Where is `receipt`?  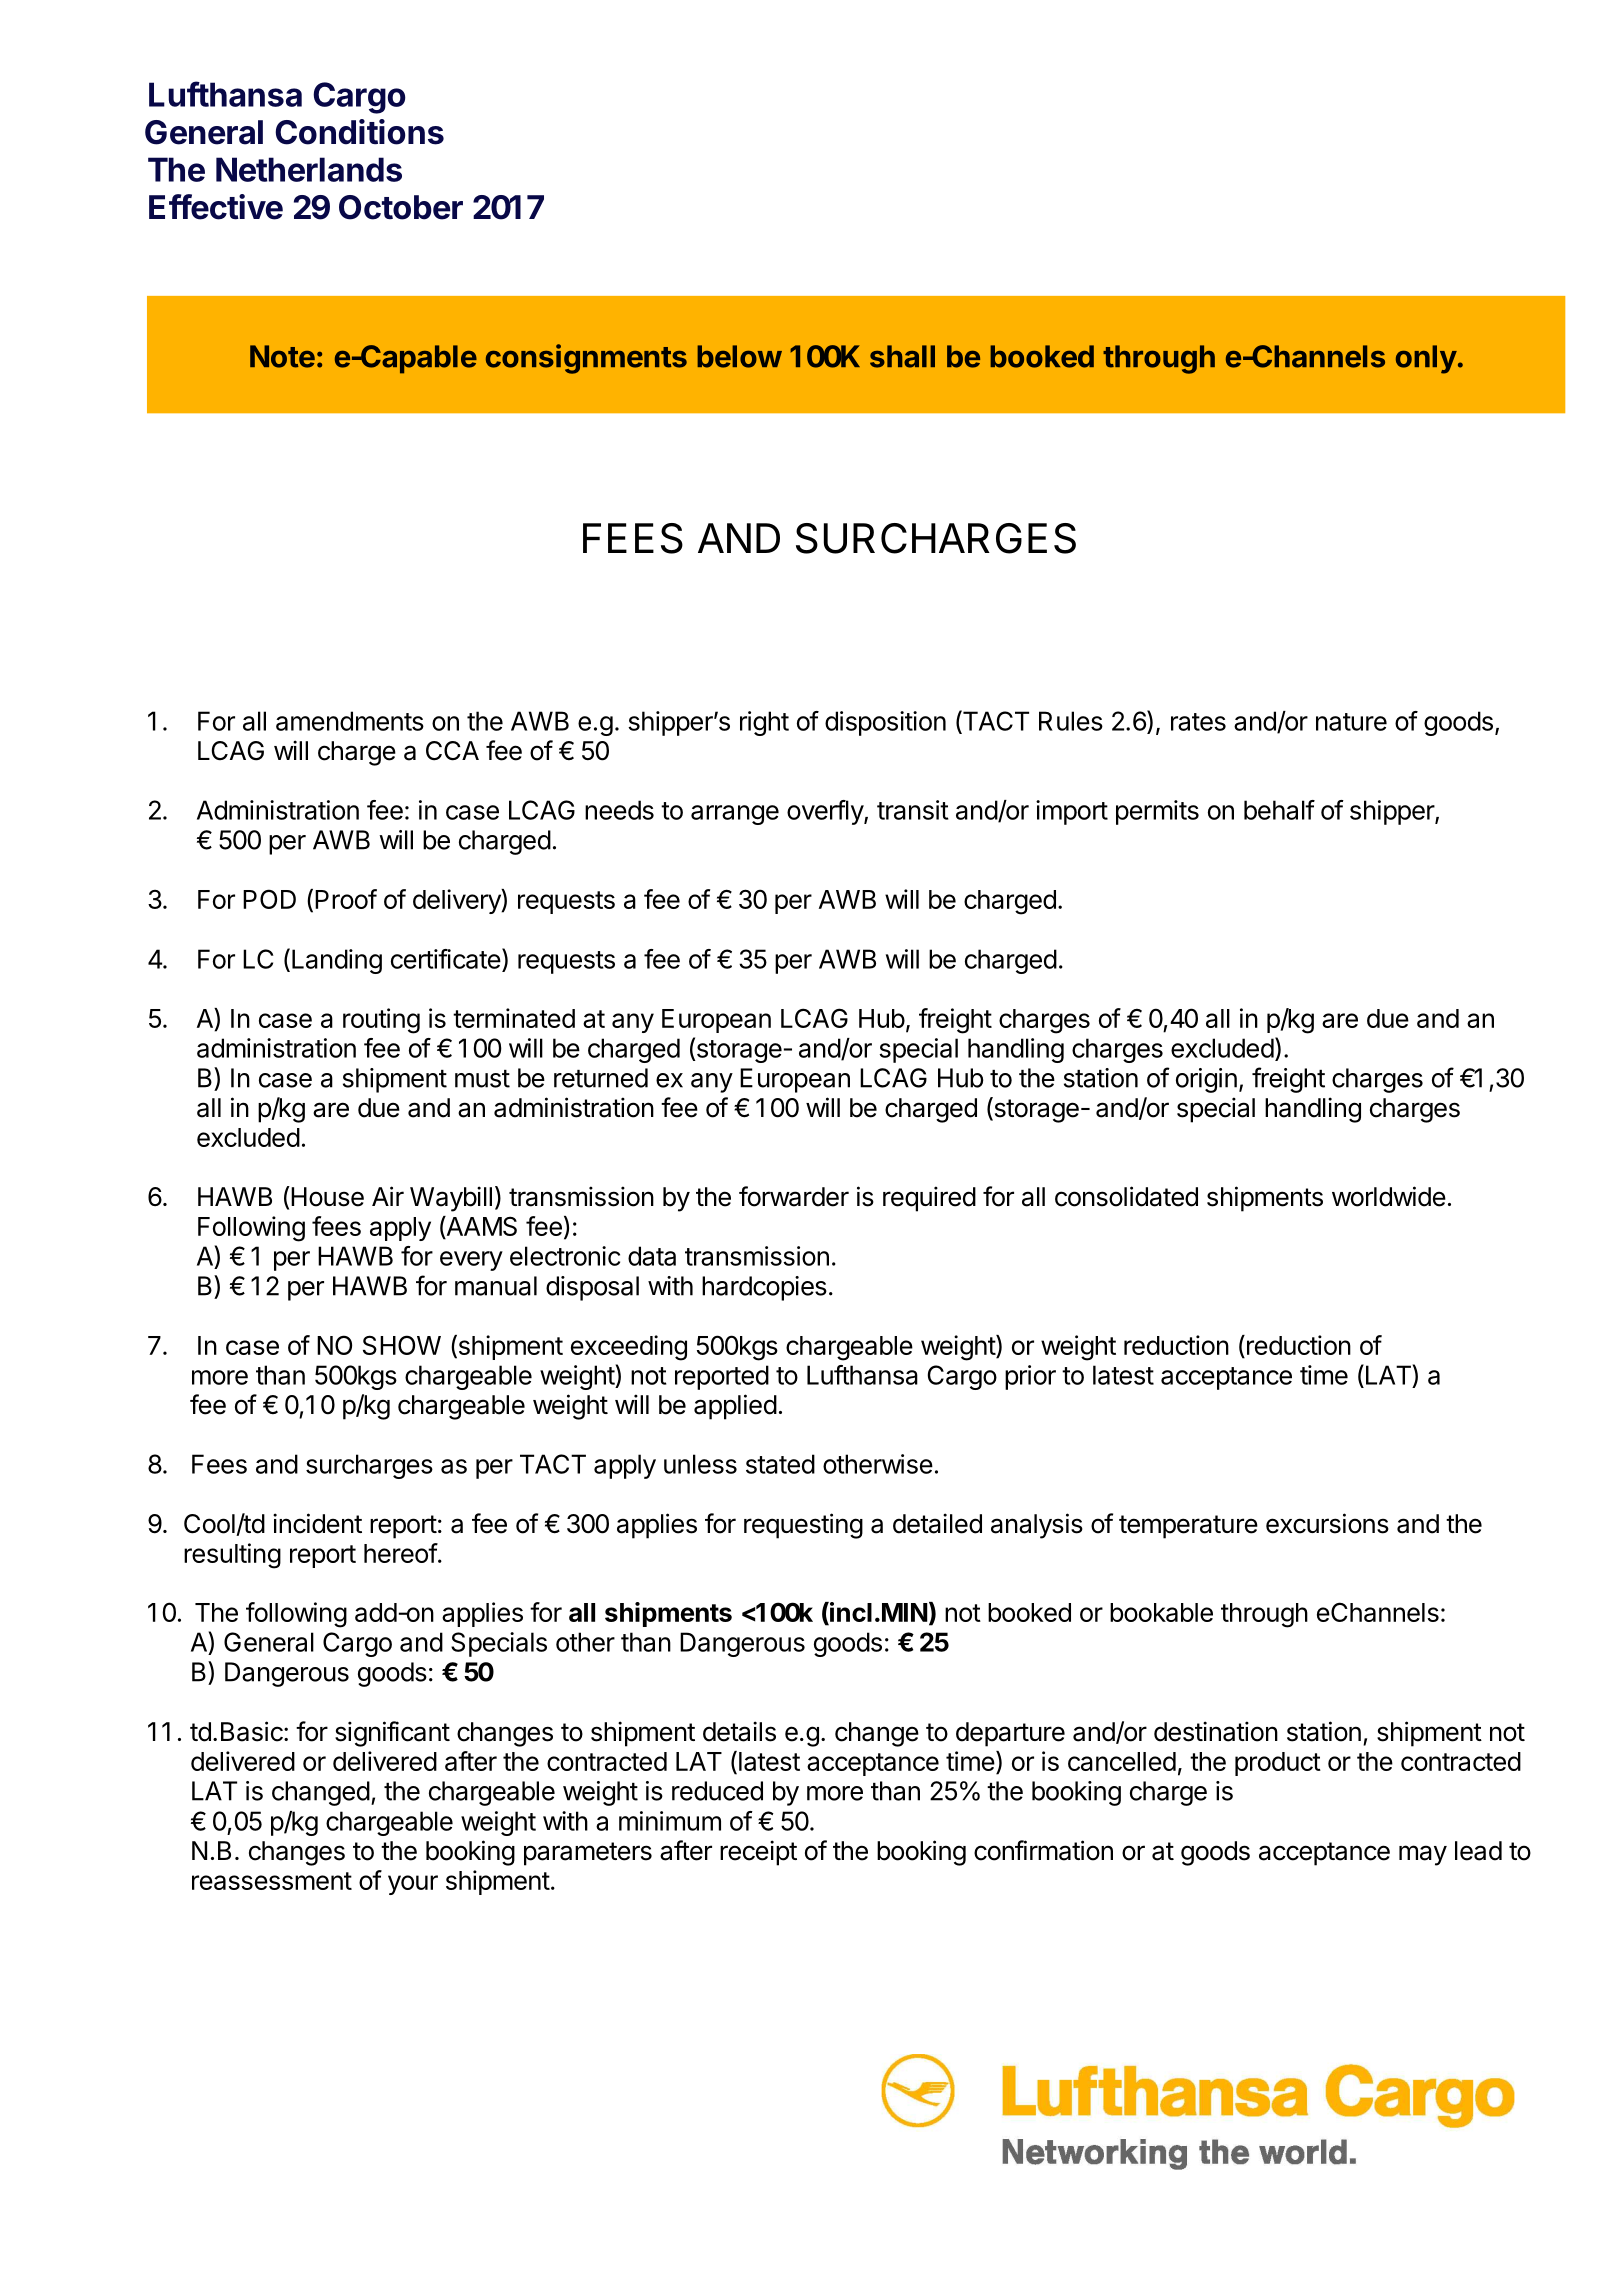 receipt is located at coordinates (758, 1853).
